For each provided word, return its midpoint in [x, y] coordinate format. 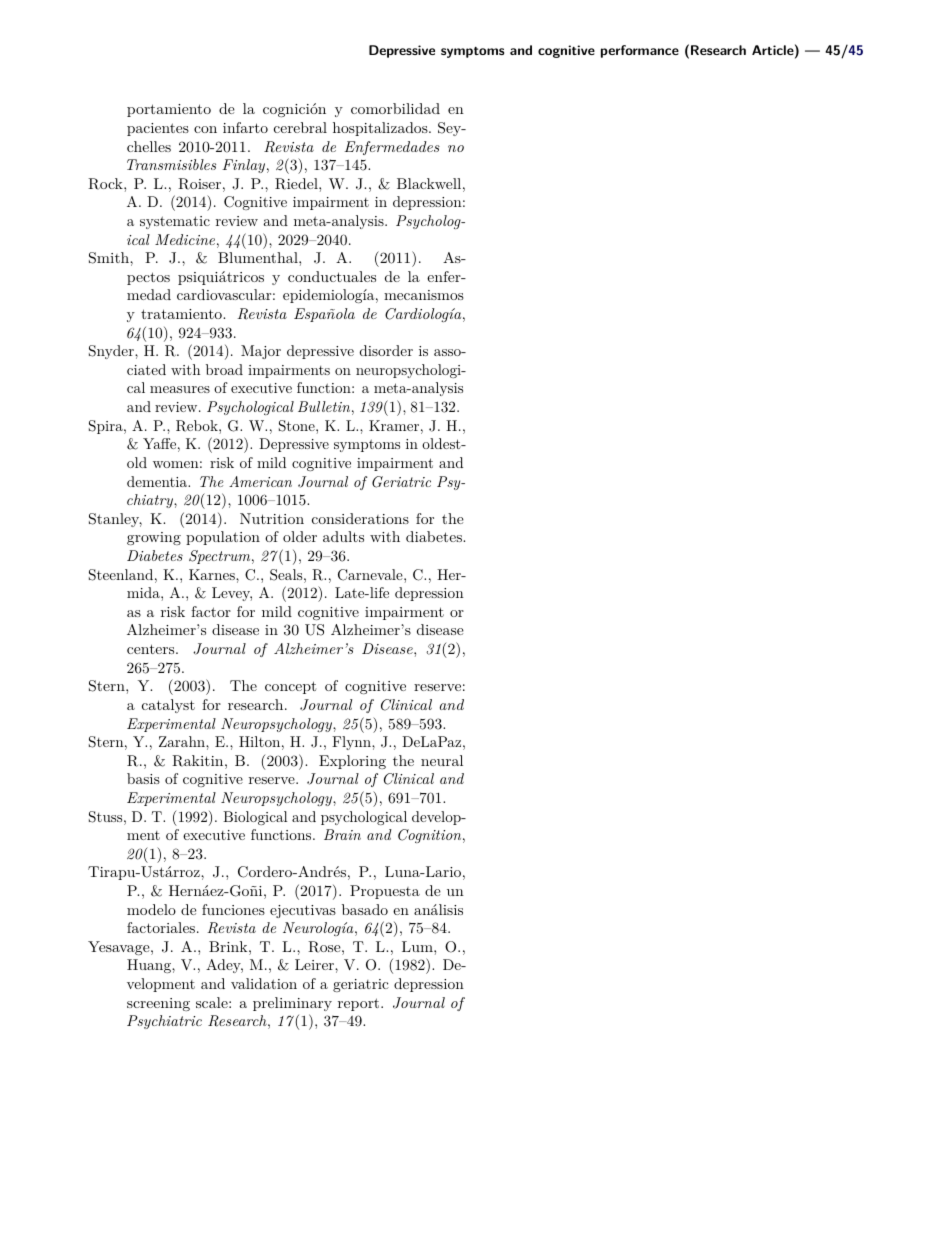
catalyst [168, 706]
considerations [360, 518]
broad [224, 369]
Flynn [352, 743]
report [360, 1004]
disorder [386, 350]
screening [158, 1004]
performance [640, 51]
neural [442, 760]
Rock [106, 184]
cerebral [300, 127]
